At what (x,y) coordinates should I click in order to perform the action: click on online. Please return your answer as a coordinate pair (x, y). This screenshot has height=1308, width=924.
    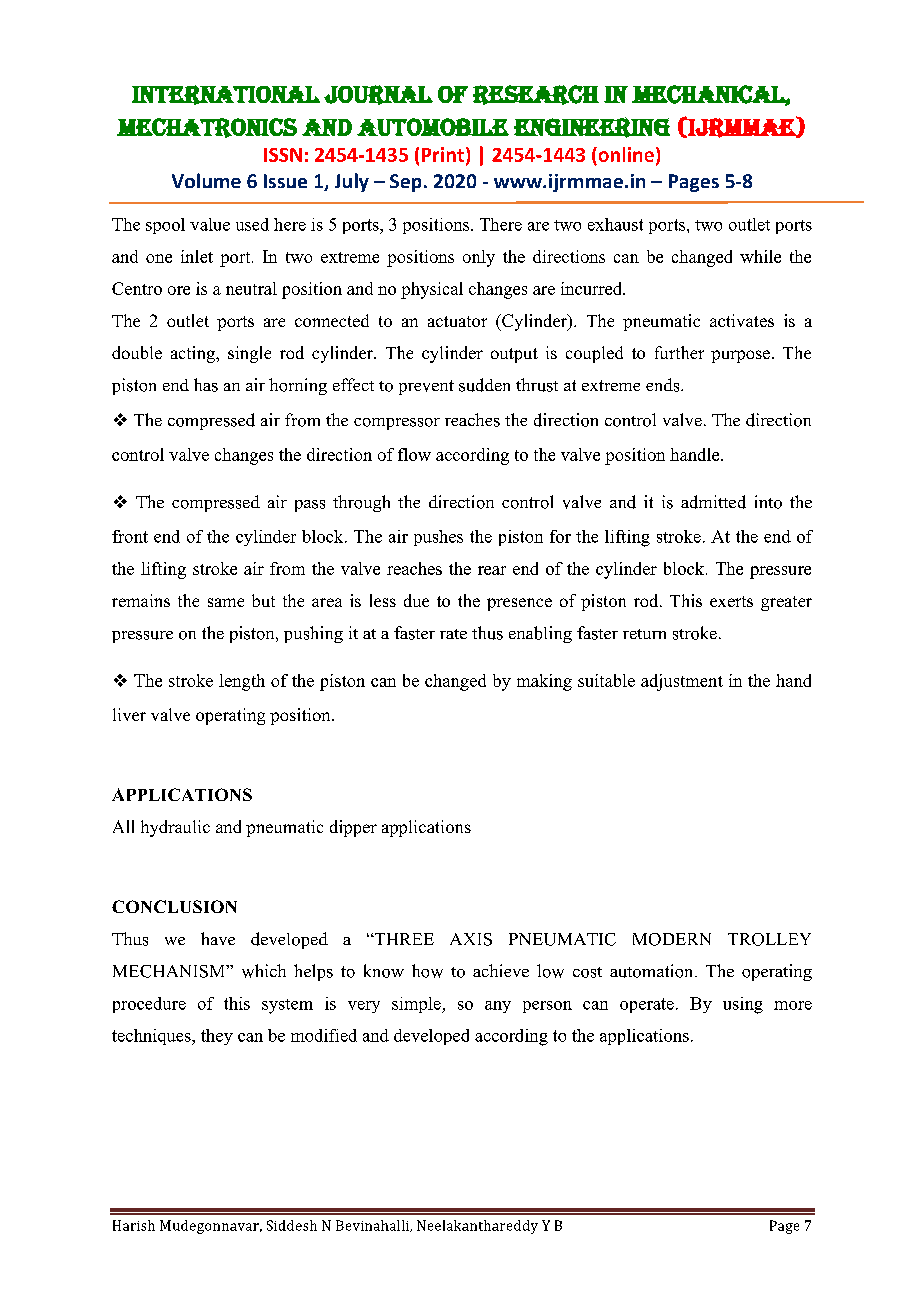
    Looking at the image, I should click on (625, 156).
